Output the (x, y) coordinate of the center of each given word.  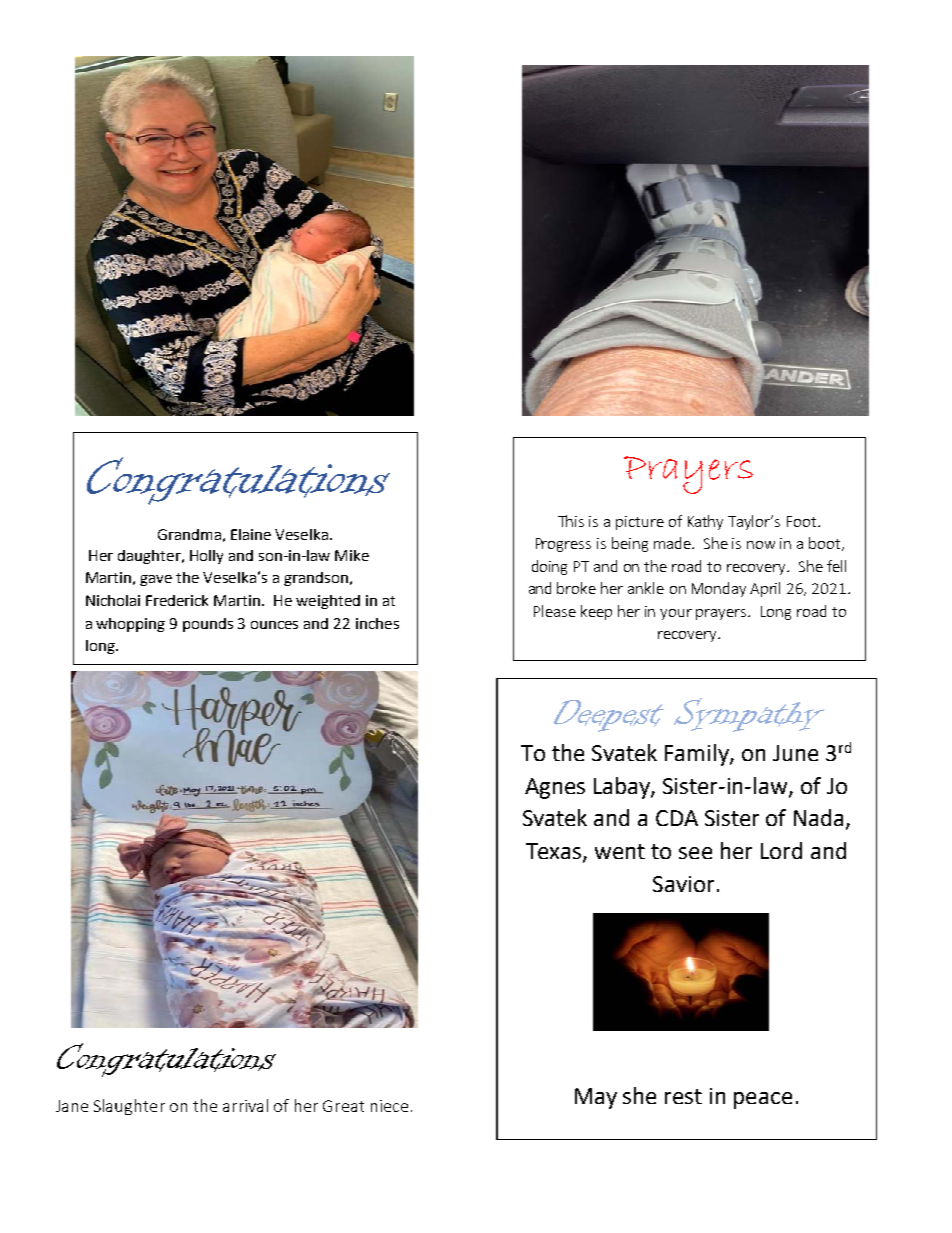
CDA (677, 818)
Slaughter (129, 1107)
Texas (555, 852)
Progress (563, 545)
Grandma (189, 534)
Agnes (555, 788)
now (761, 545)
